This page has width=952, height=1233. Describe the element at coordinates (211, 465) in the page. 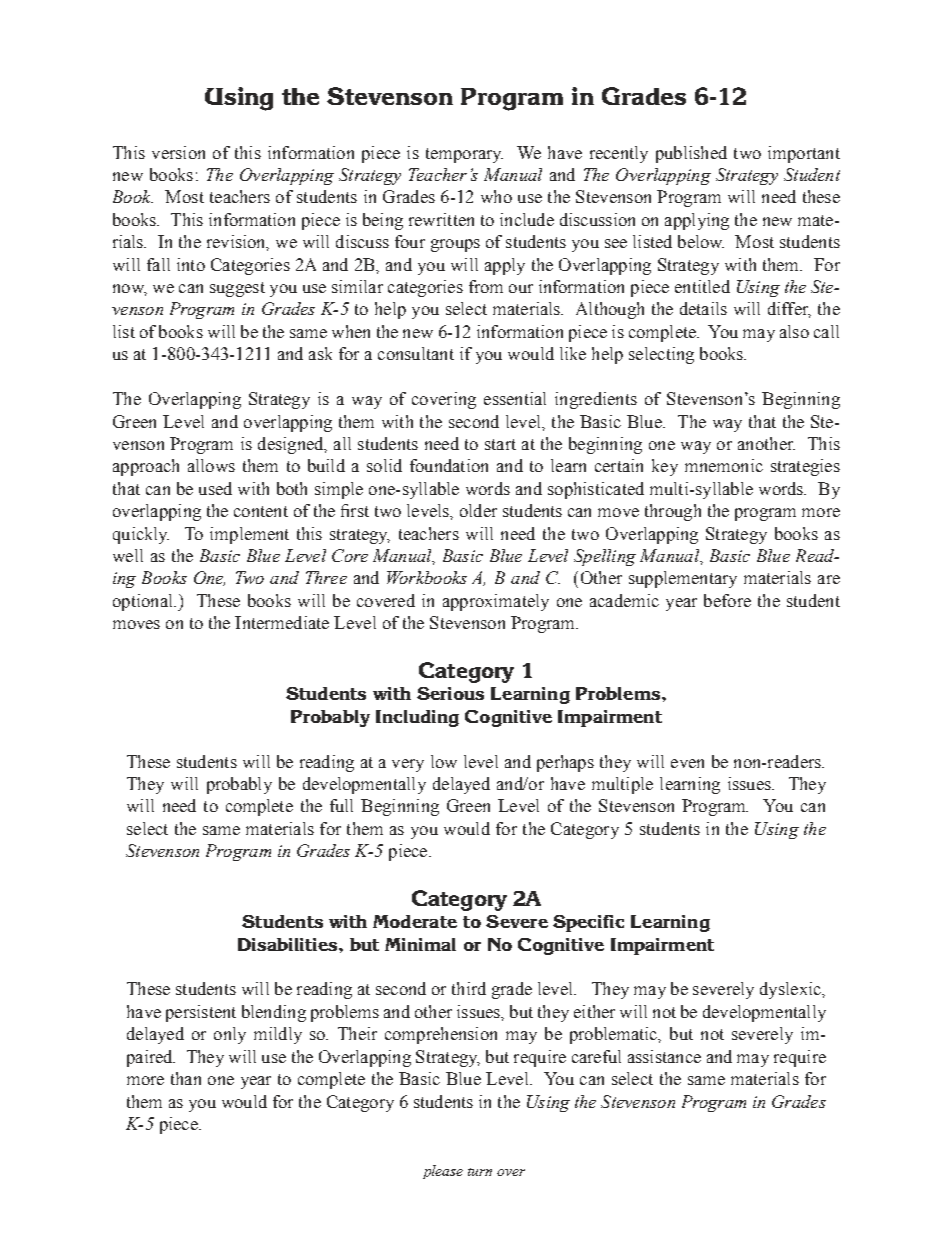

I see `allows` at that location.
